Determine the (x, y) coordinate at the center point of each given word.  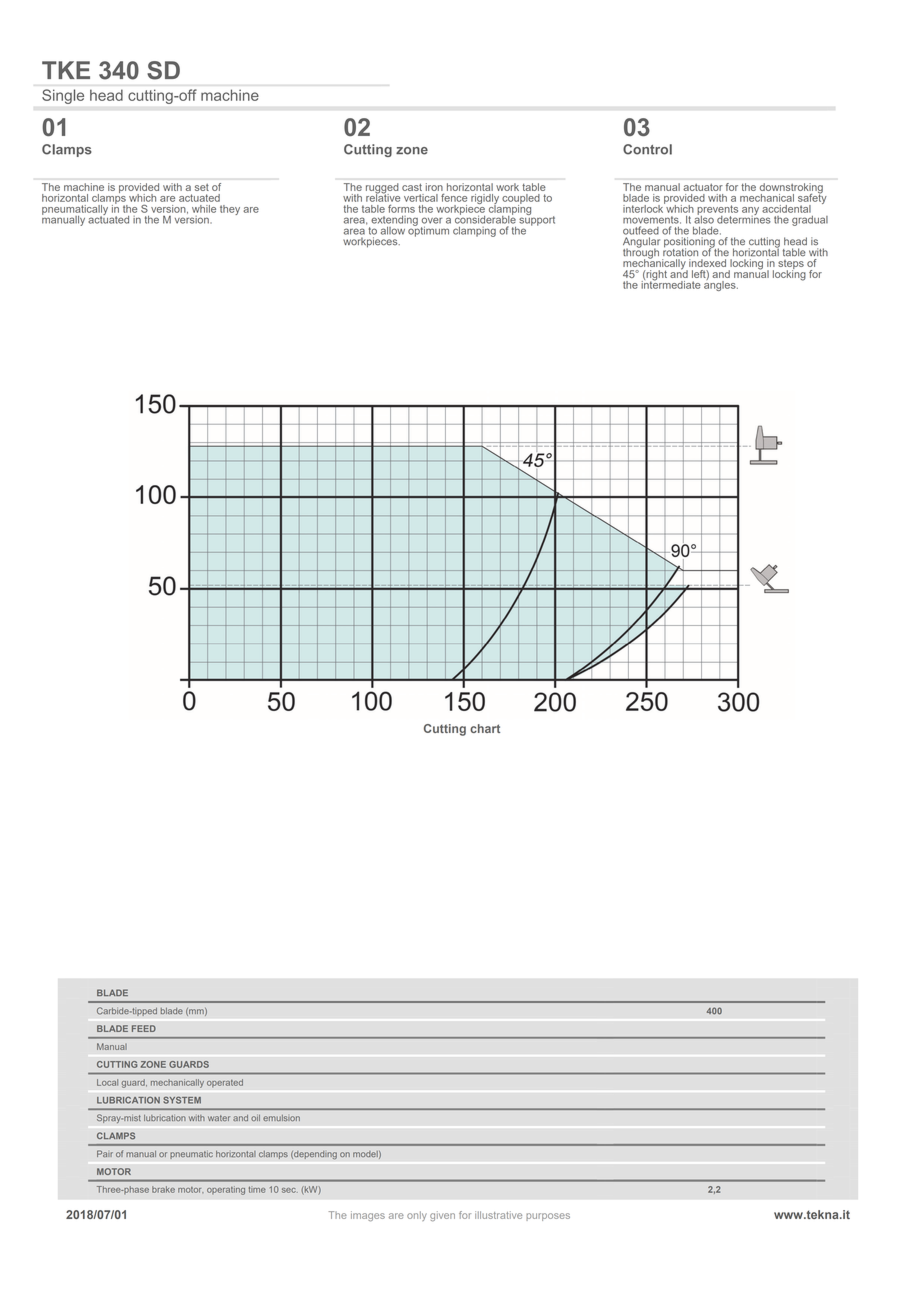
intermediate (671, 283)
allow (393, 231)
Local (107, 1082)
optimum (428, 230)
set (202, 187)
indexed (707, 263)
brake (163, 1189)
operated (225, 1083)
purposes (548, 1217)
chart (485, 728)
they (230, 210)
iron (434, 187)
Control (647, 149)
